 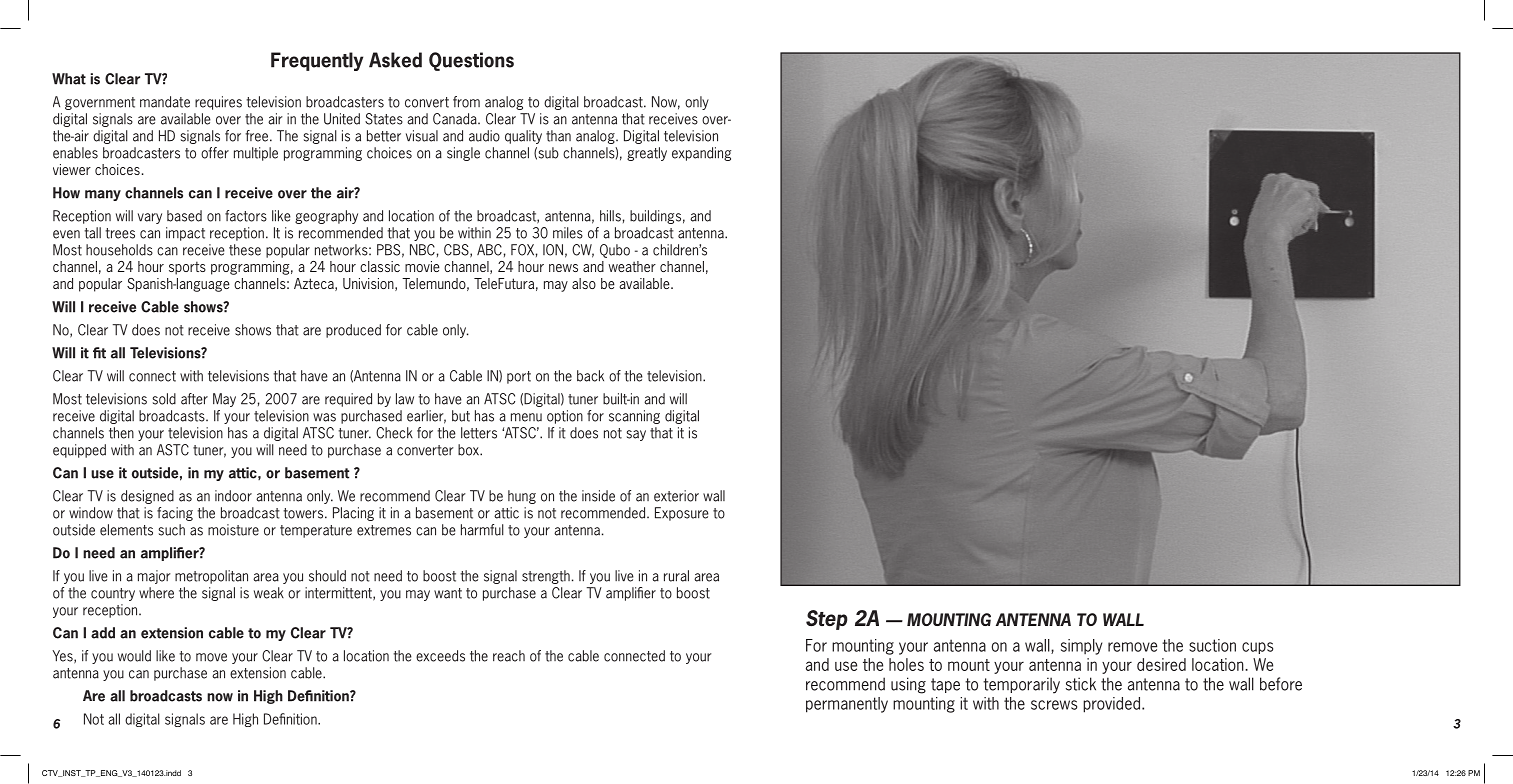 What do you see at coordinates (471, 61) in the screenshot?
I see `Questions` at bounding box center [471, 61].
